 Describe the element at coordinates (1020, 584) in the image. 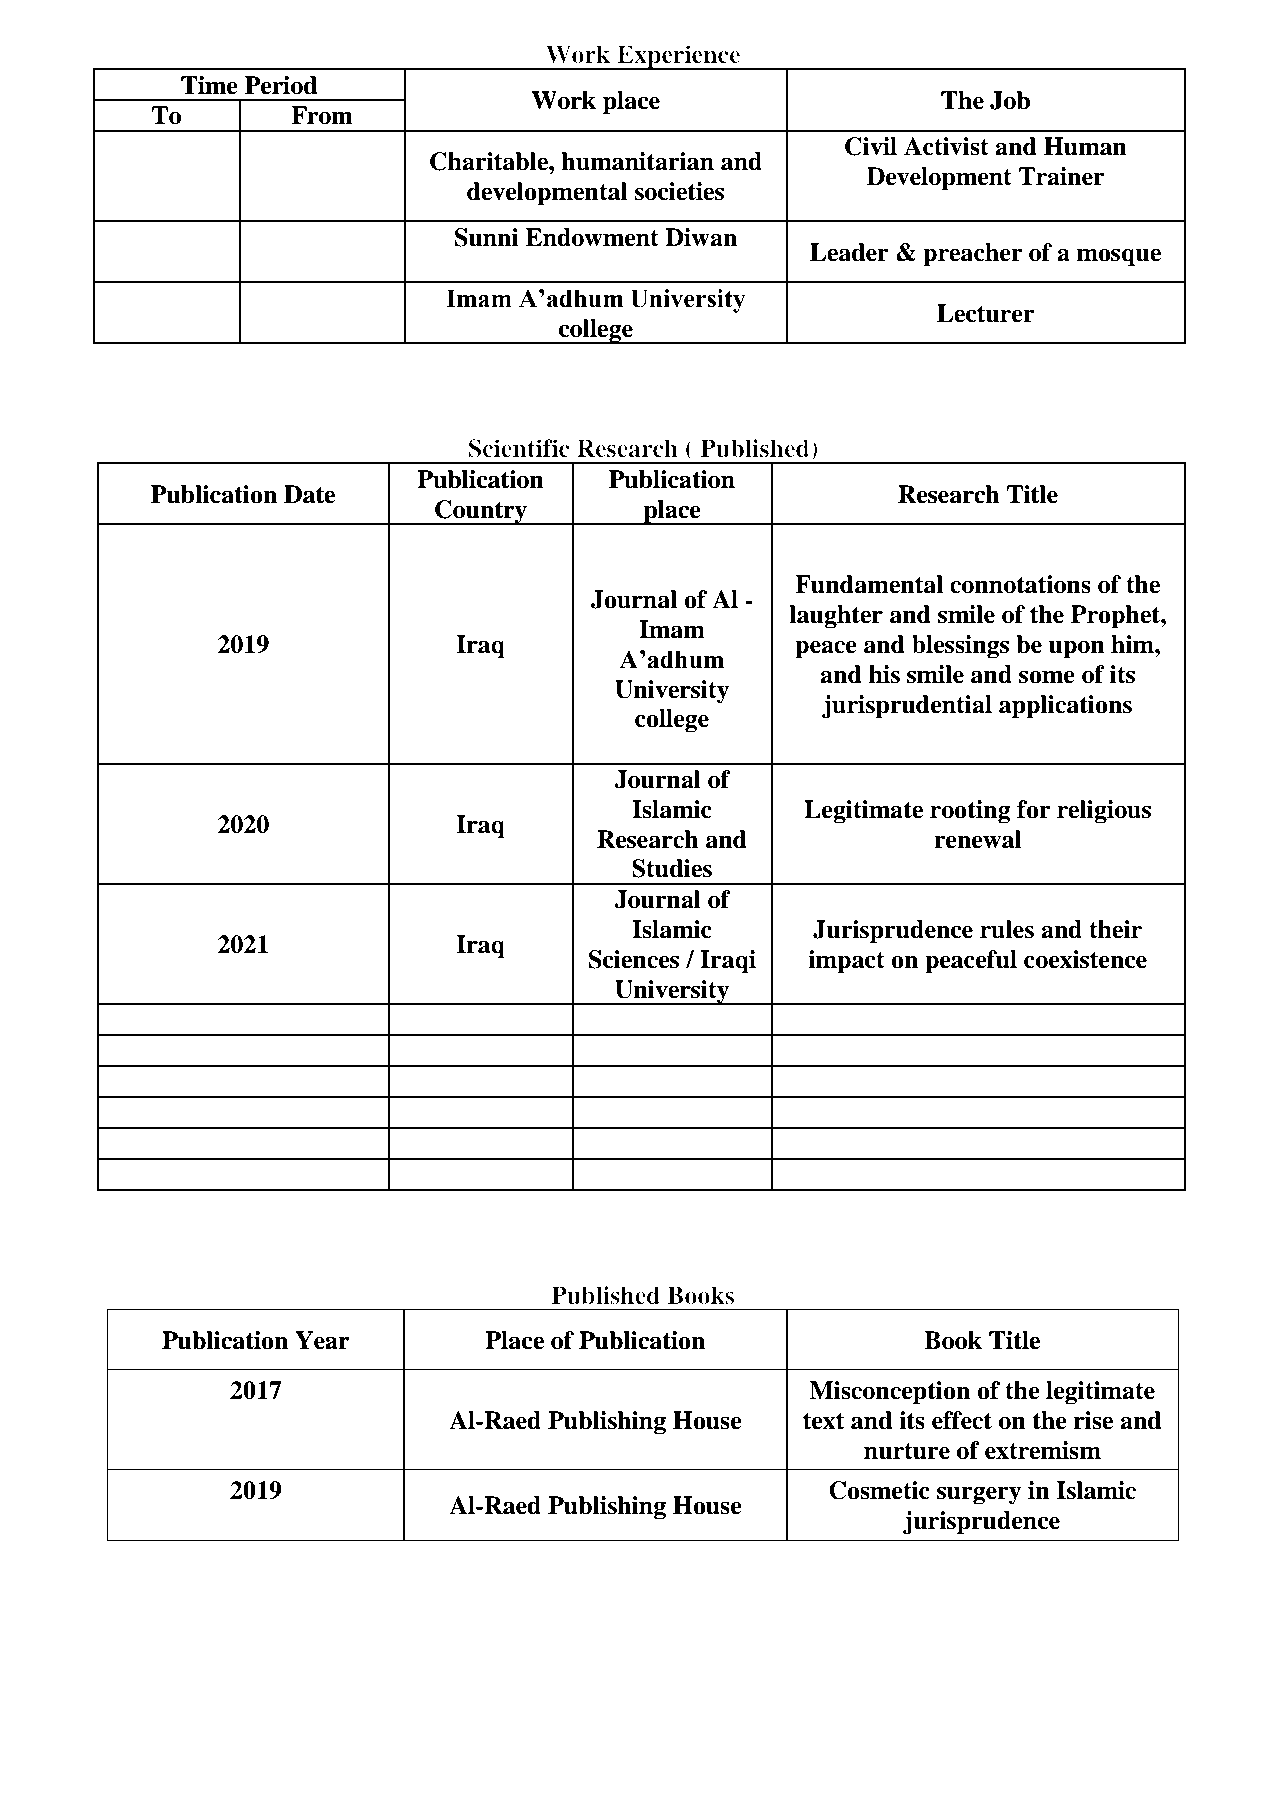

I see `connotations` at that location.
